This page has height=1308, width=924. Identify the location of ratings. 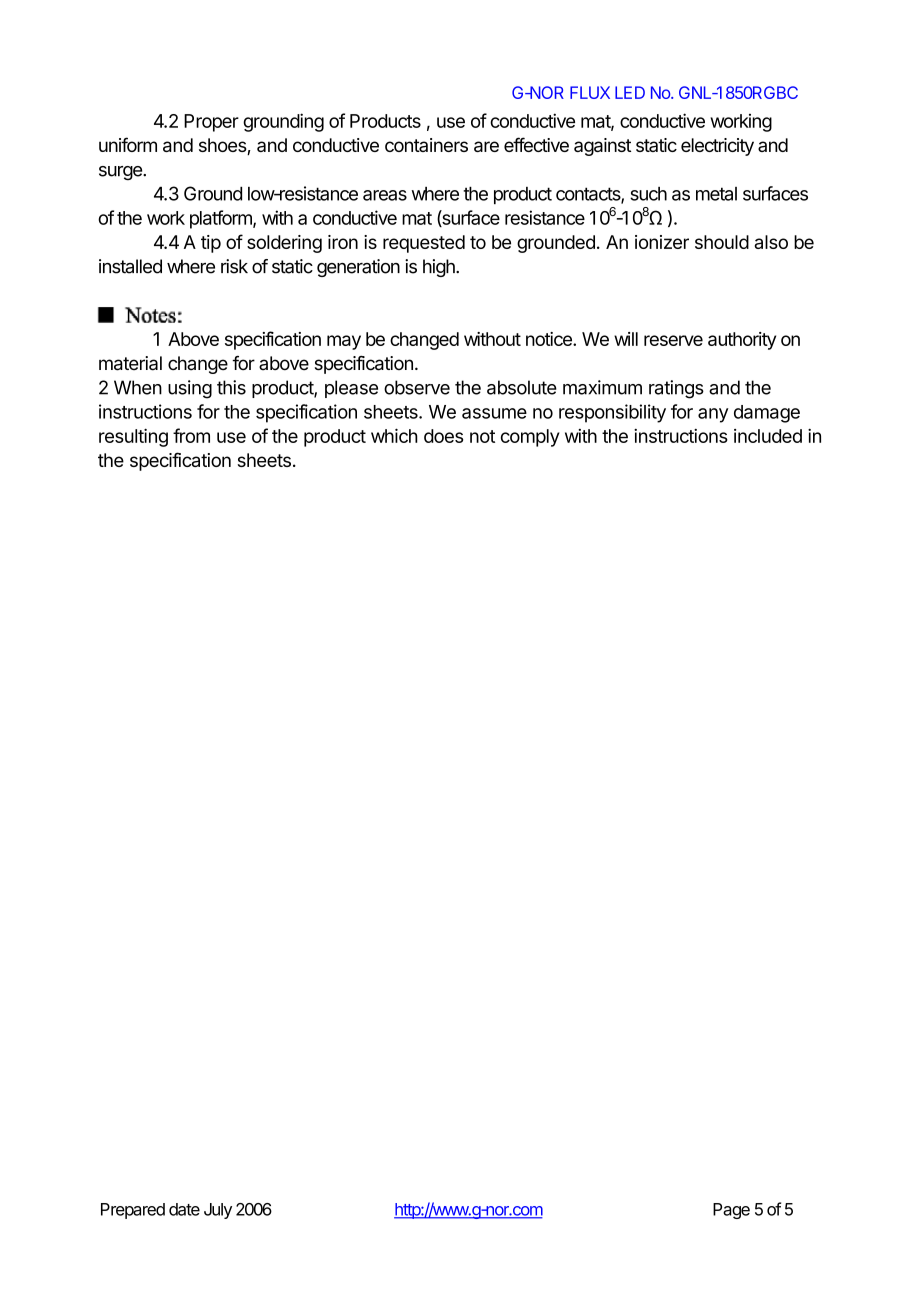
(676, 389).
